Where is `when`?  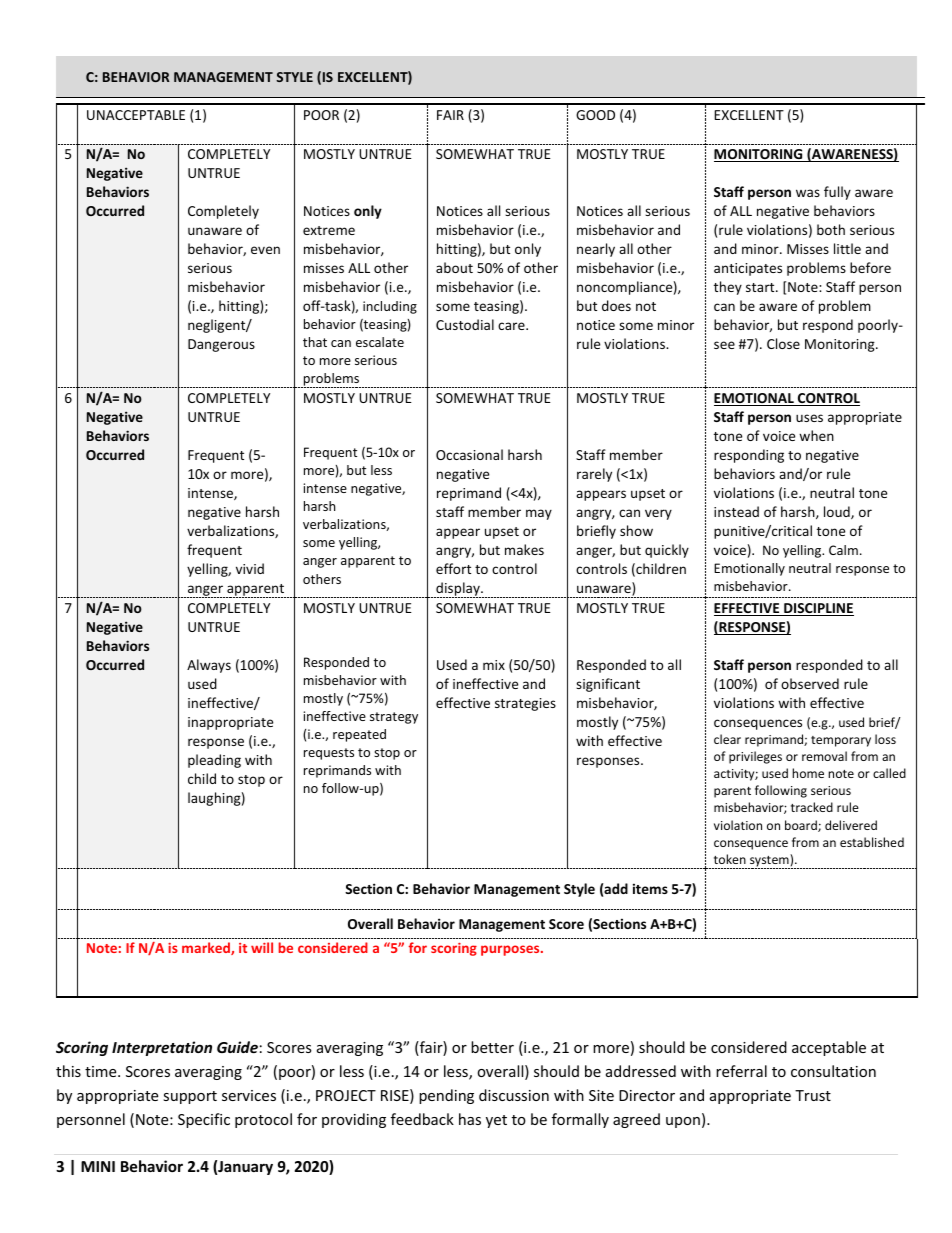 when is located at coordinates (816, 435).
